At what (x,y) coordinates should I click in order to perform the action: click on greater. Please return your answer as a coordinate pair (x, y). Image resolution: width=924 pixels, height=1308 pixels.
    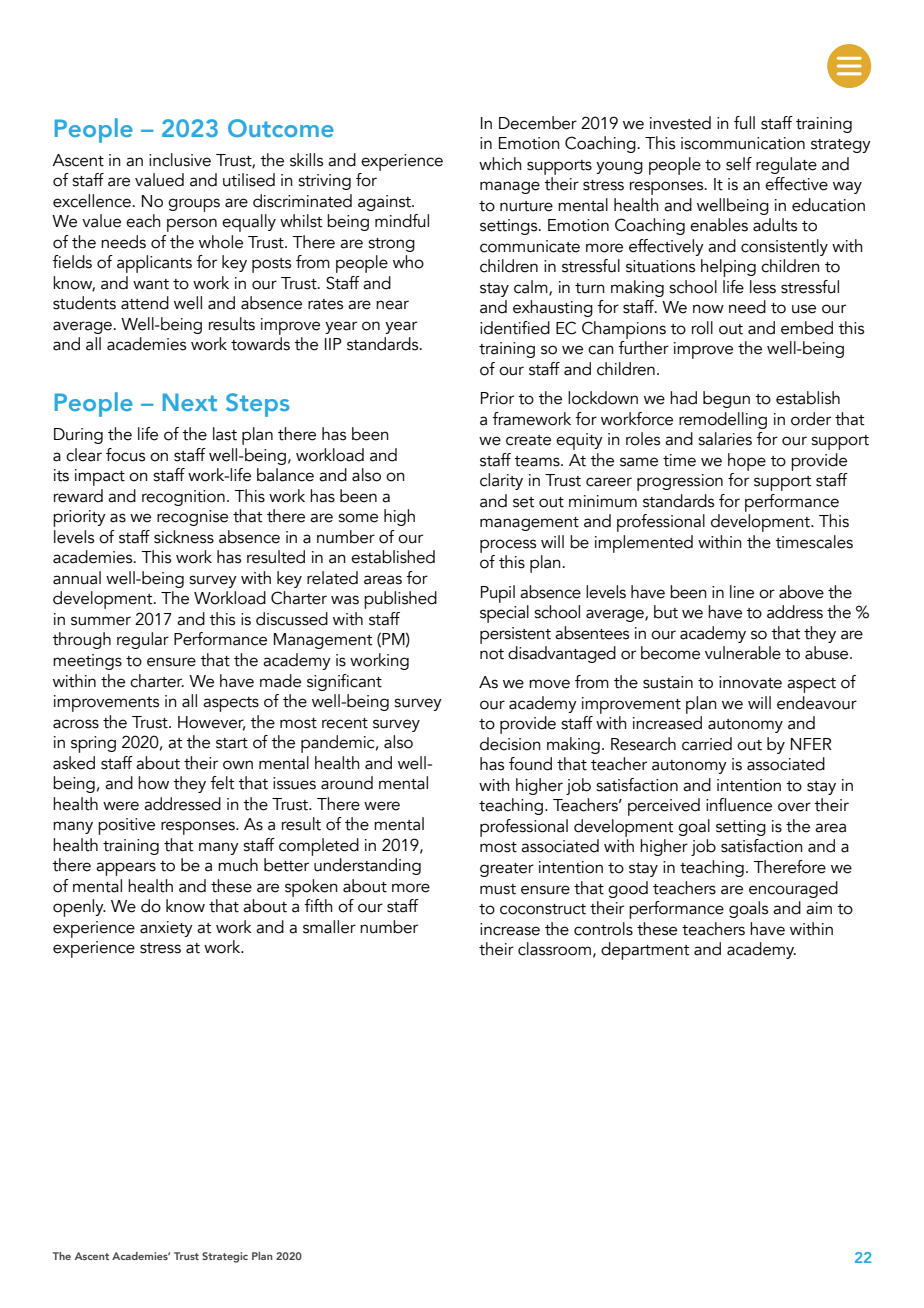
    Looking at the image, I should click on (507, 870).
